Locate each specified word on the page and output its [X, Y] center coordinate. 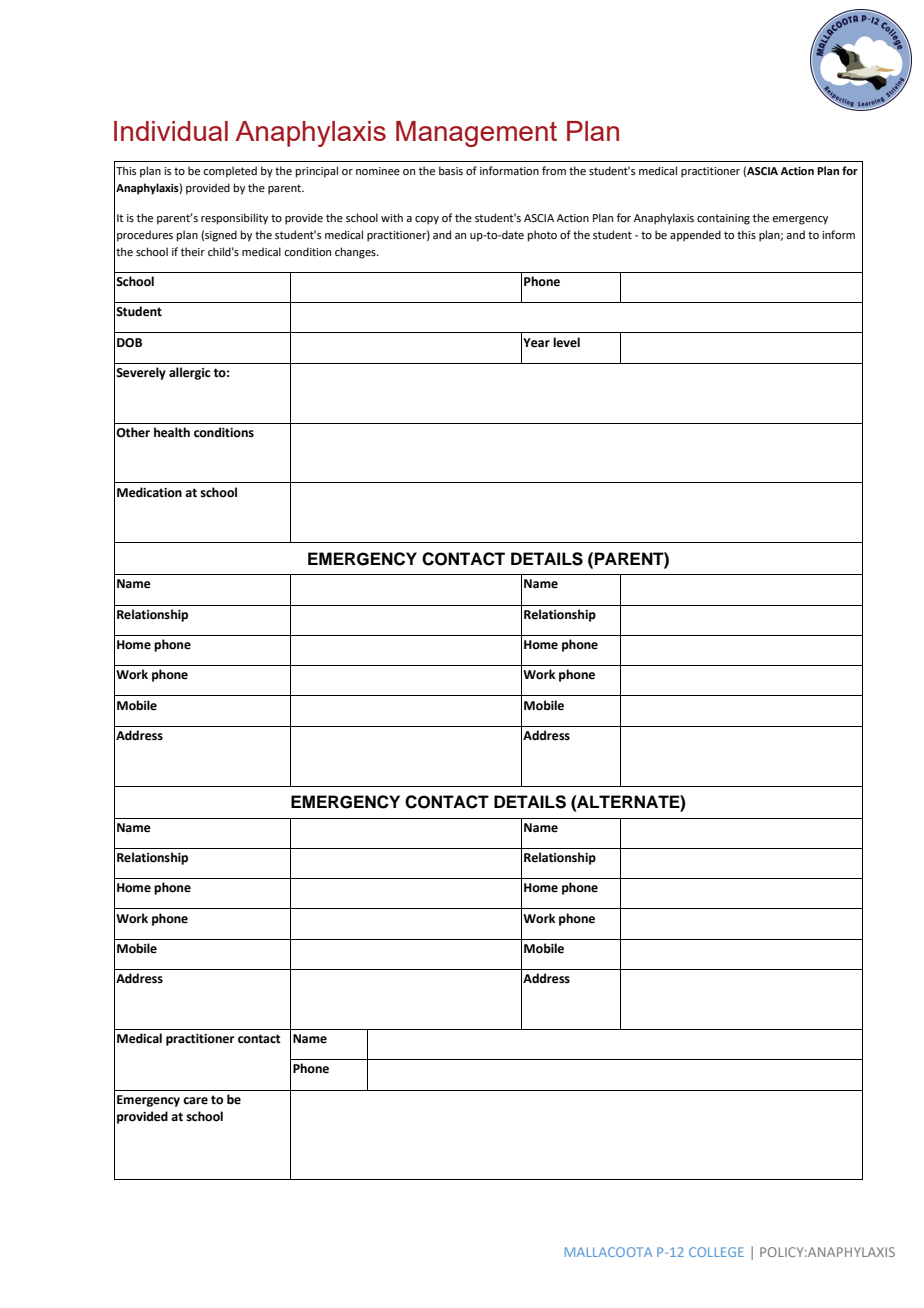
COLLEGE [716, 1252]
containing [723, 219]
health [172, 432]
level [566, 342]
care [195, 1101]
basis [451, 170]
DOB [129, 343]
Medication [149, 492]
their [193, 251]
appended [695, 236]
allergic [190, 373]
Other [133, 432]
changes [356, 253]
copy [427, 220]
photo [542, 236]
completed [230, 172]
